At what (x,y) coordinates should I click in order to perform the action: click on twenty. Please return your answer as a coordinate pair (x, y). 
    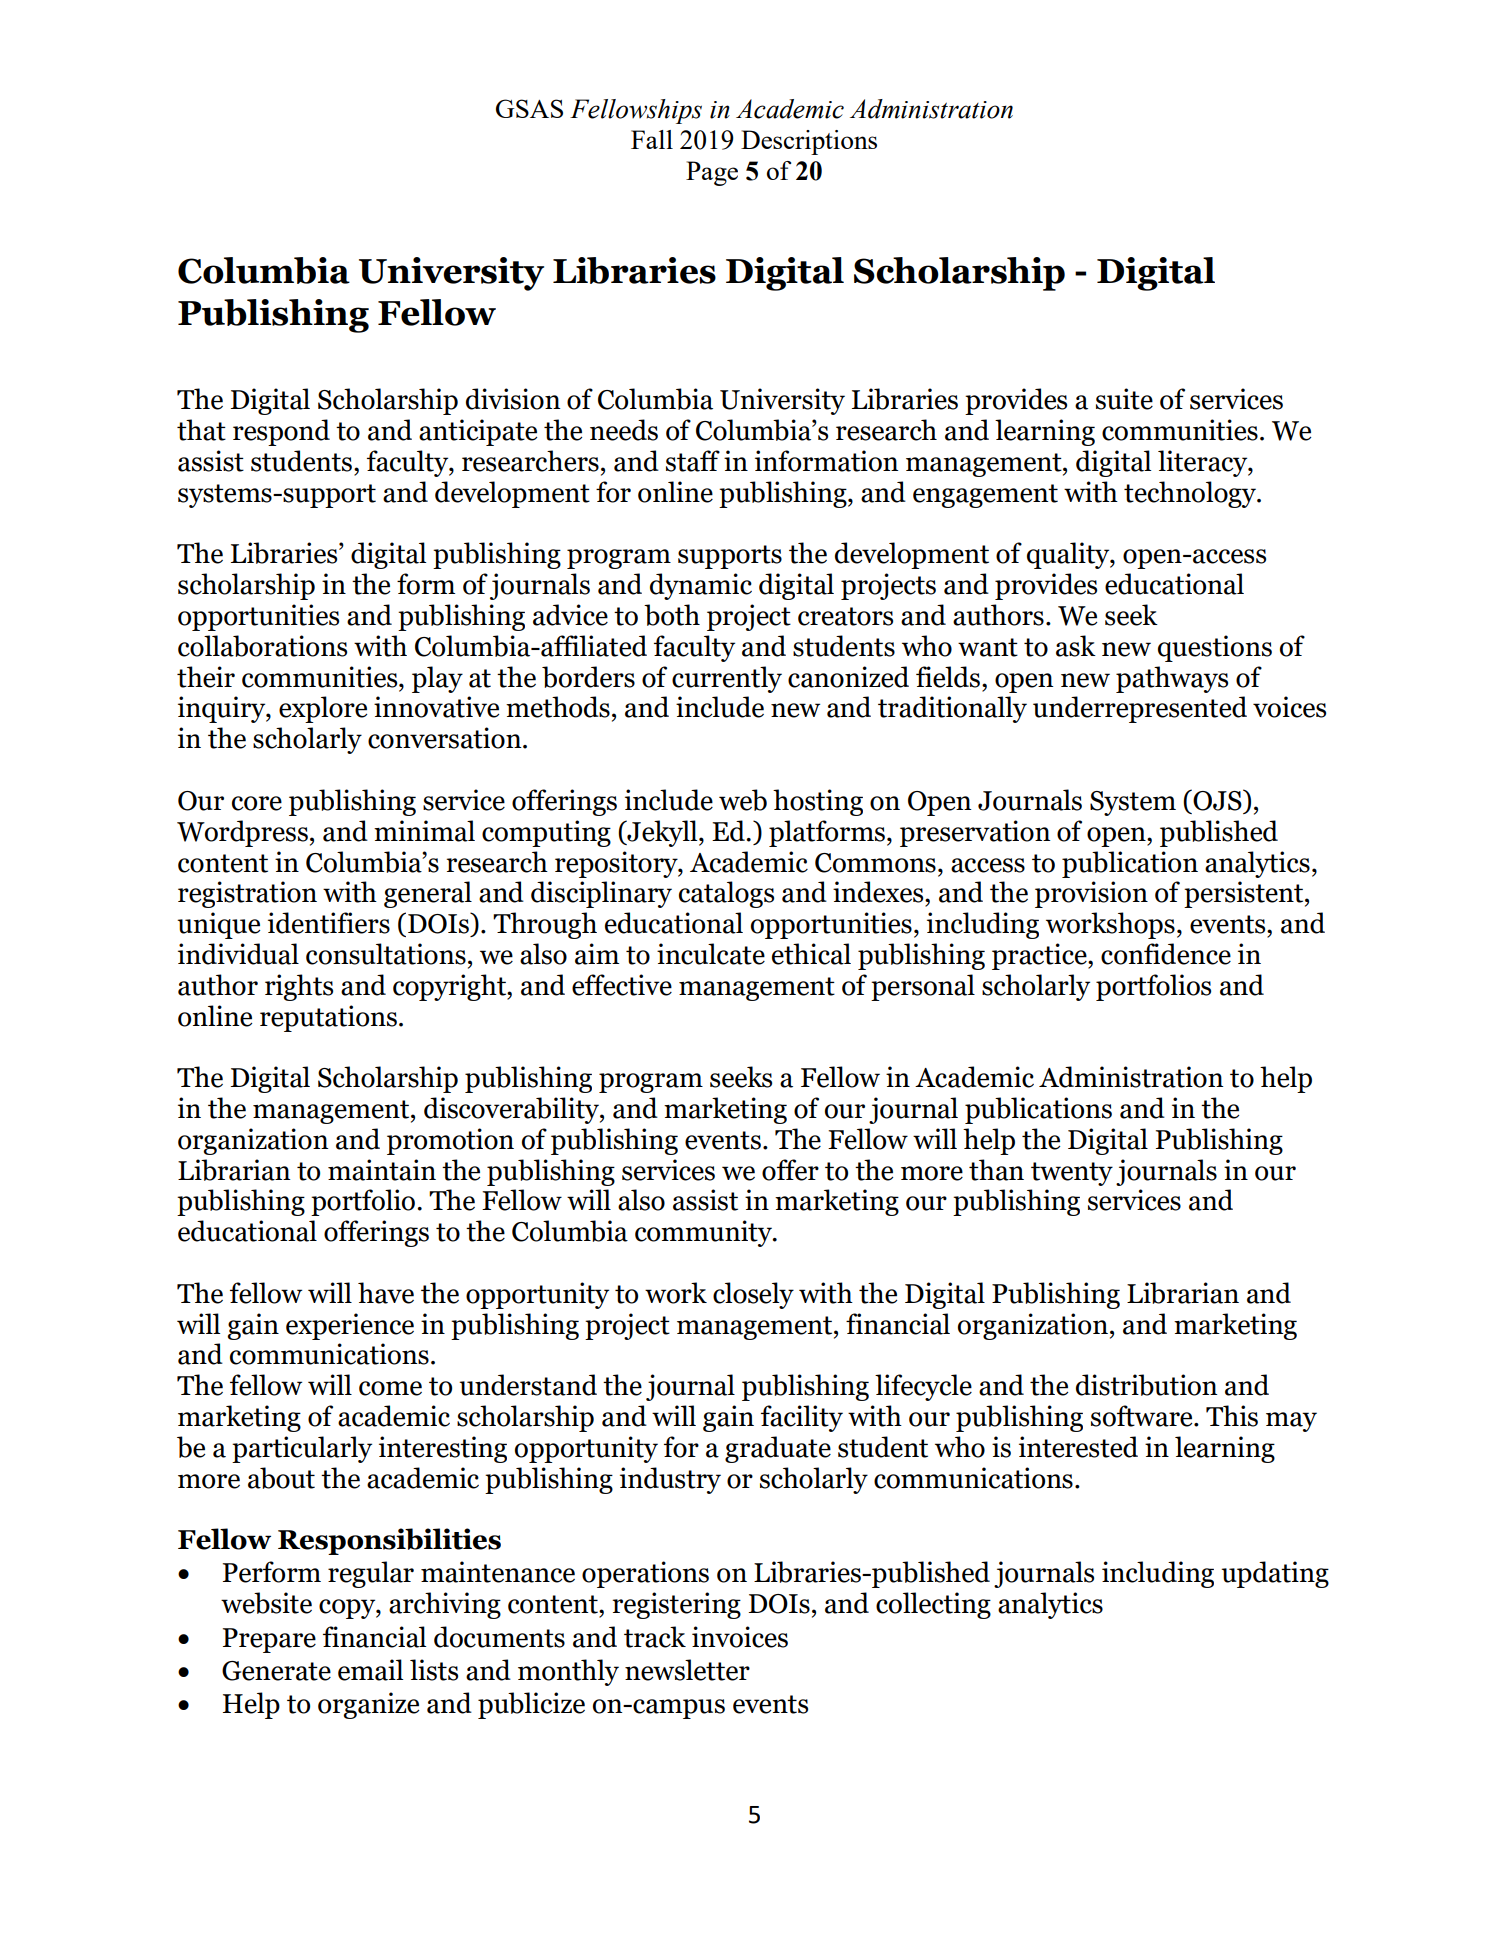
    Looking at the image, I should click on (1072, 1174).
